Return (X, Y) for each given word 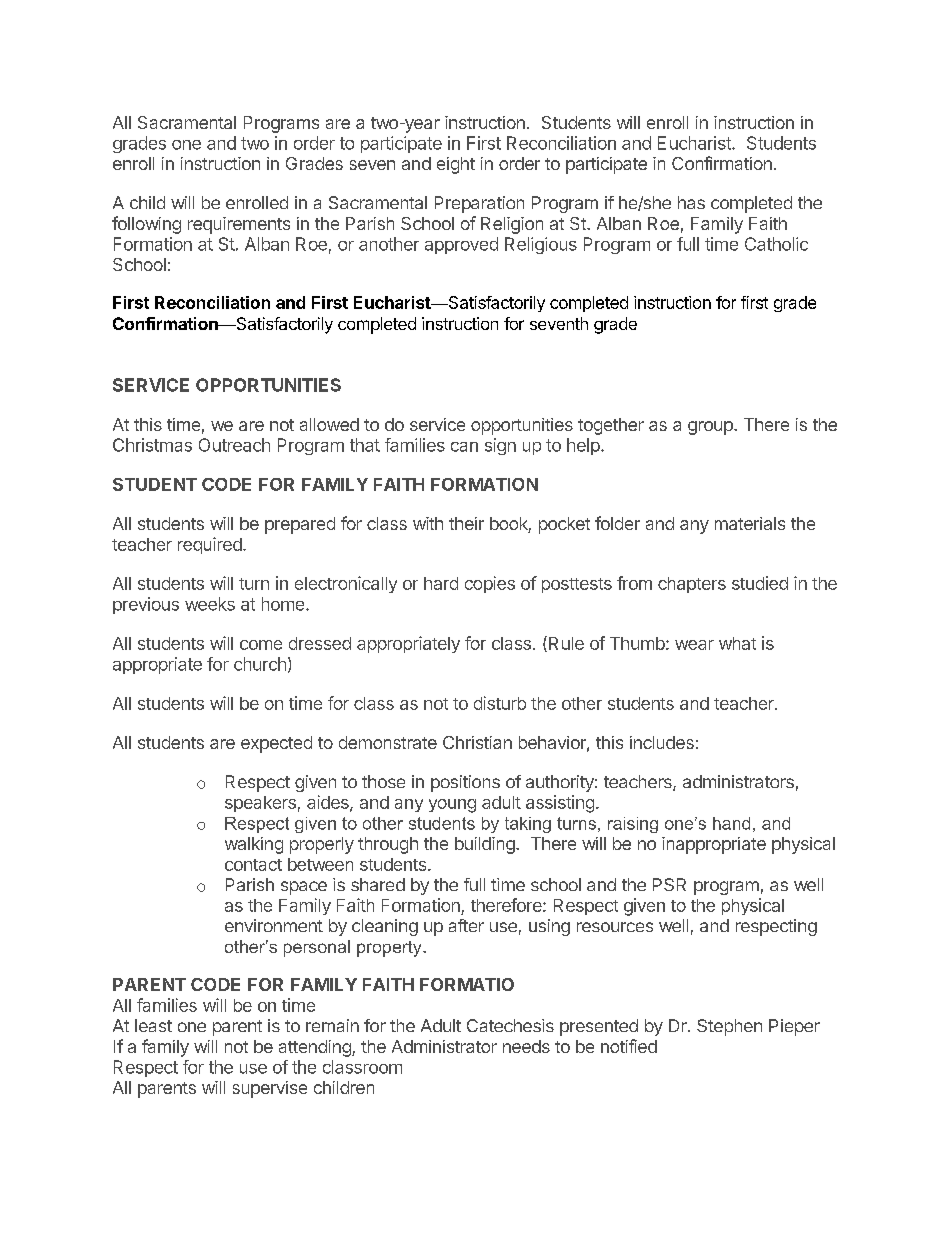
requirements (239, 225)
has (691, 202)
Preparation (479, 204)
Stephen (729, 1027)
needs (526, 1046)
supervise (270, 1089)
